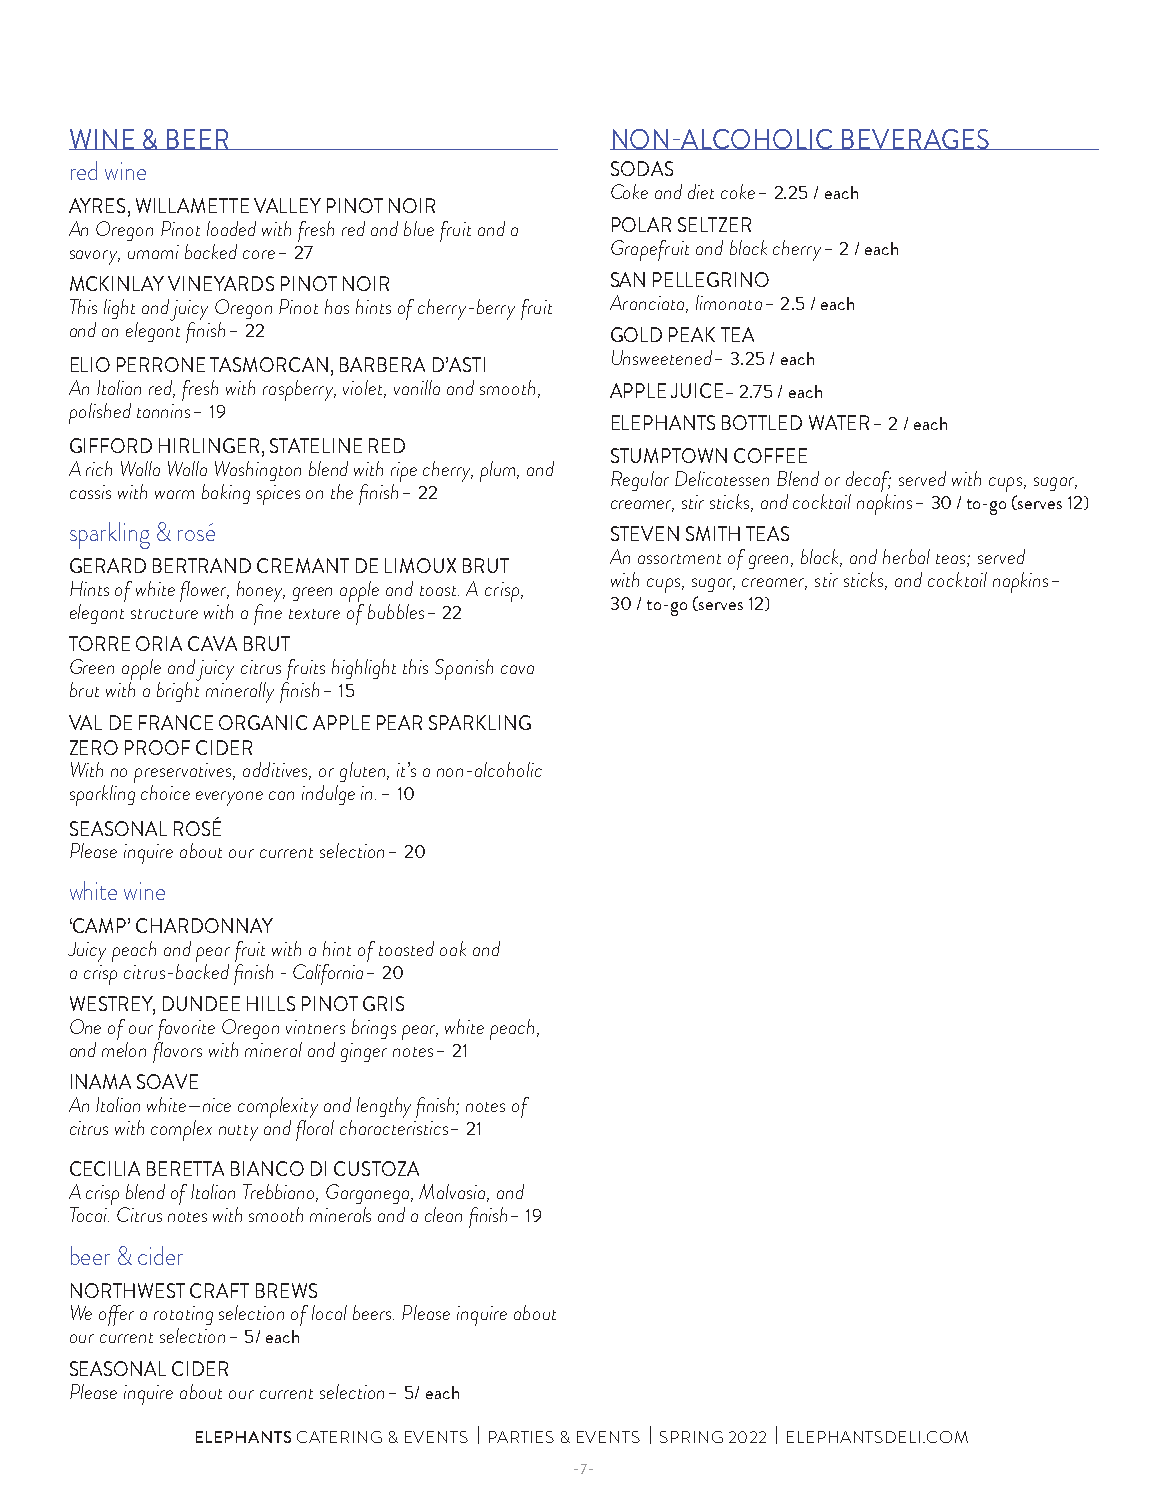 The image size is (1168, 1512). What do you see at coordinates (916, 139) in the page?
I see `BEVERAGES` at bounding box center [916, 139].
